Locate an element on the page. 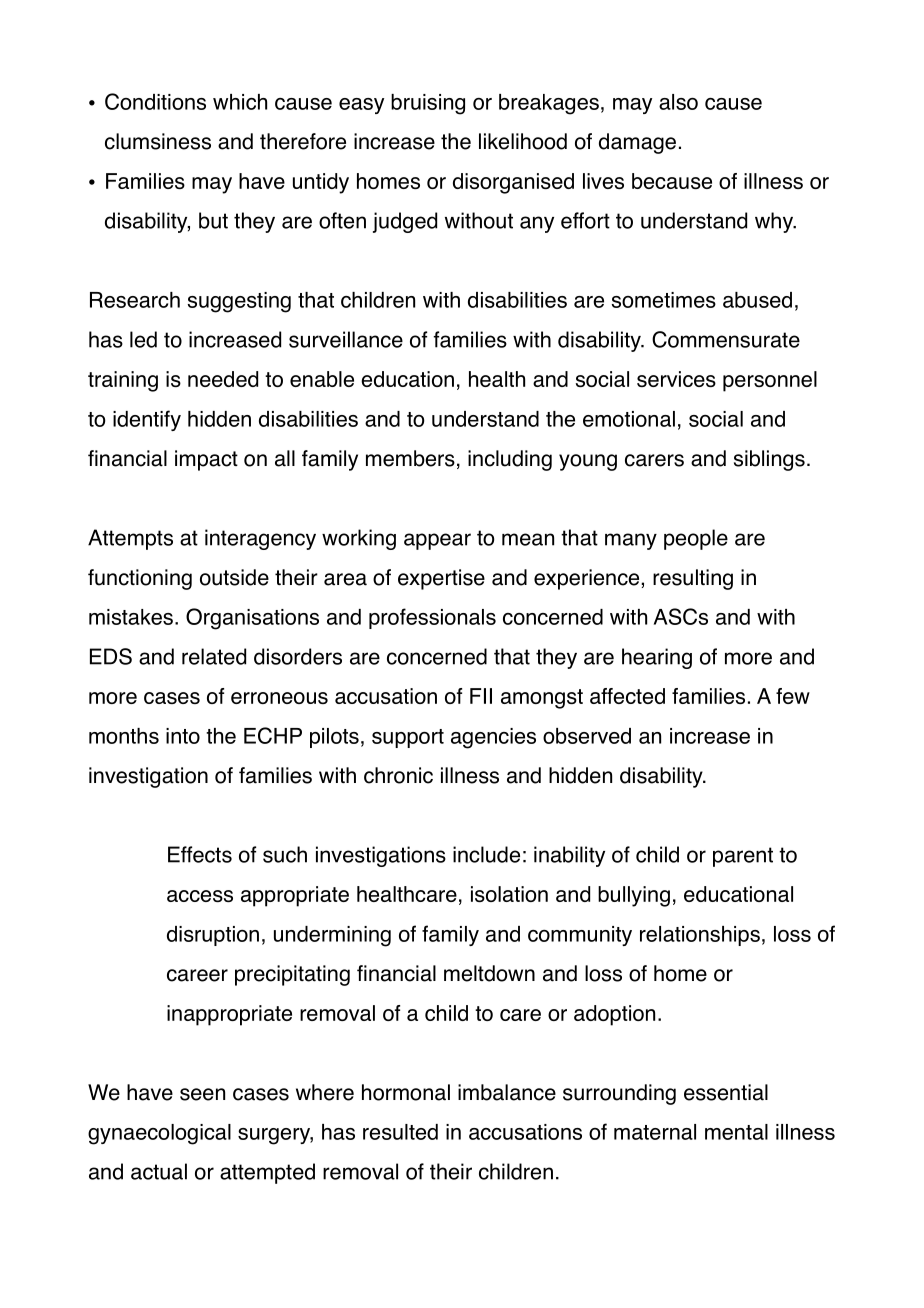 The height and width of the image is (1308, 924). clumsiness is located at coordinates (158, 141).
